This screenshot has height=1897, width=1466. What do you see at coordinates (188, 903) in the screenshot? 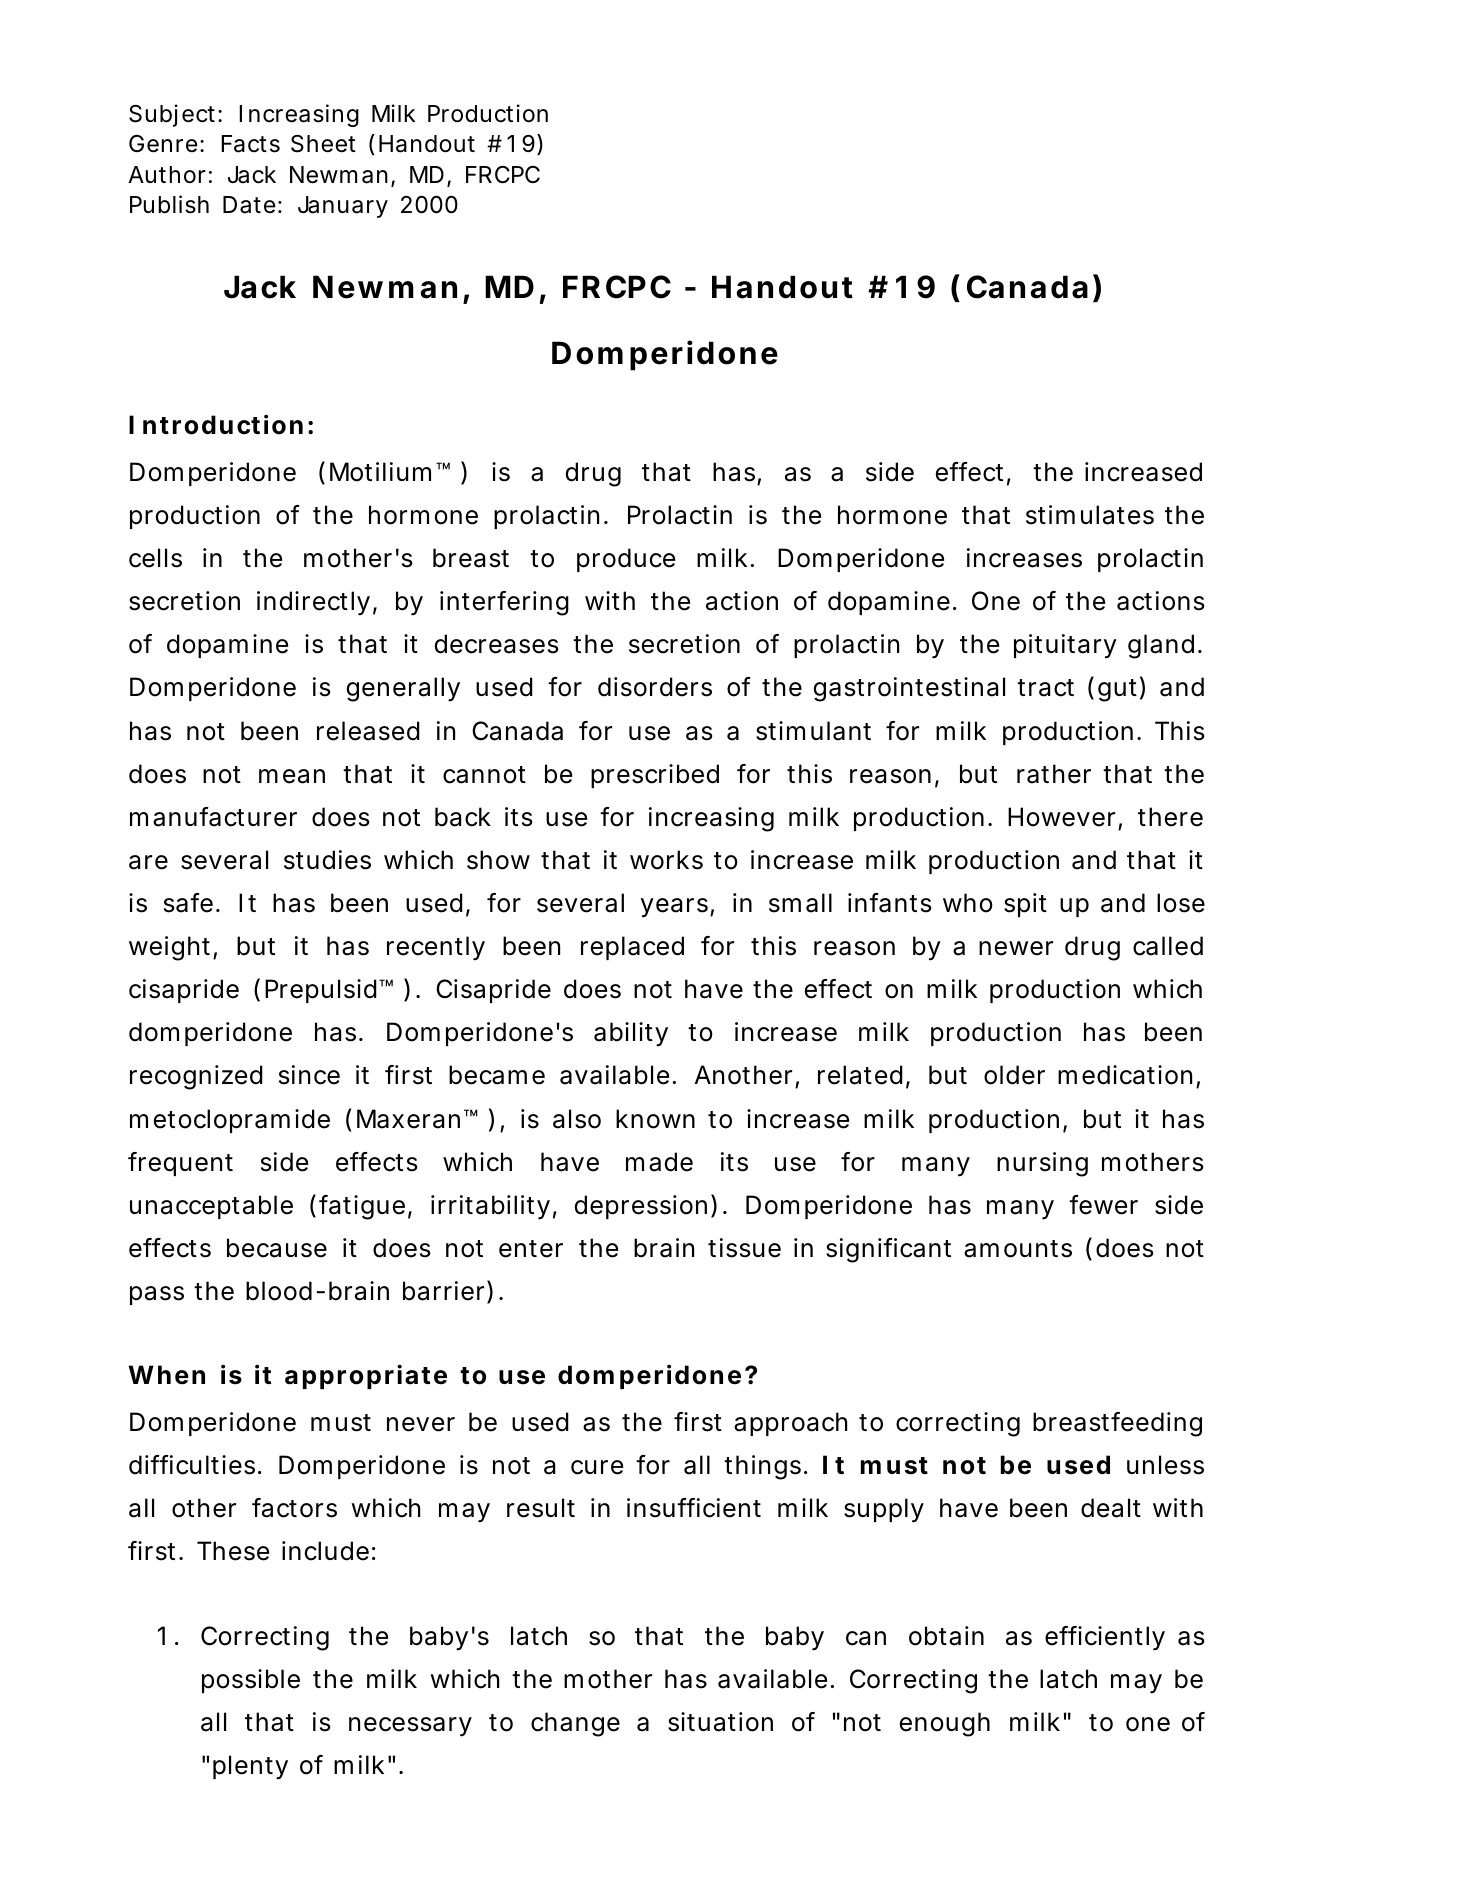
I see `safe` at bounding box center [188, 903].
